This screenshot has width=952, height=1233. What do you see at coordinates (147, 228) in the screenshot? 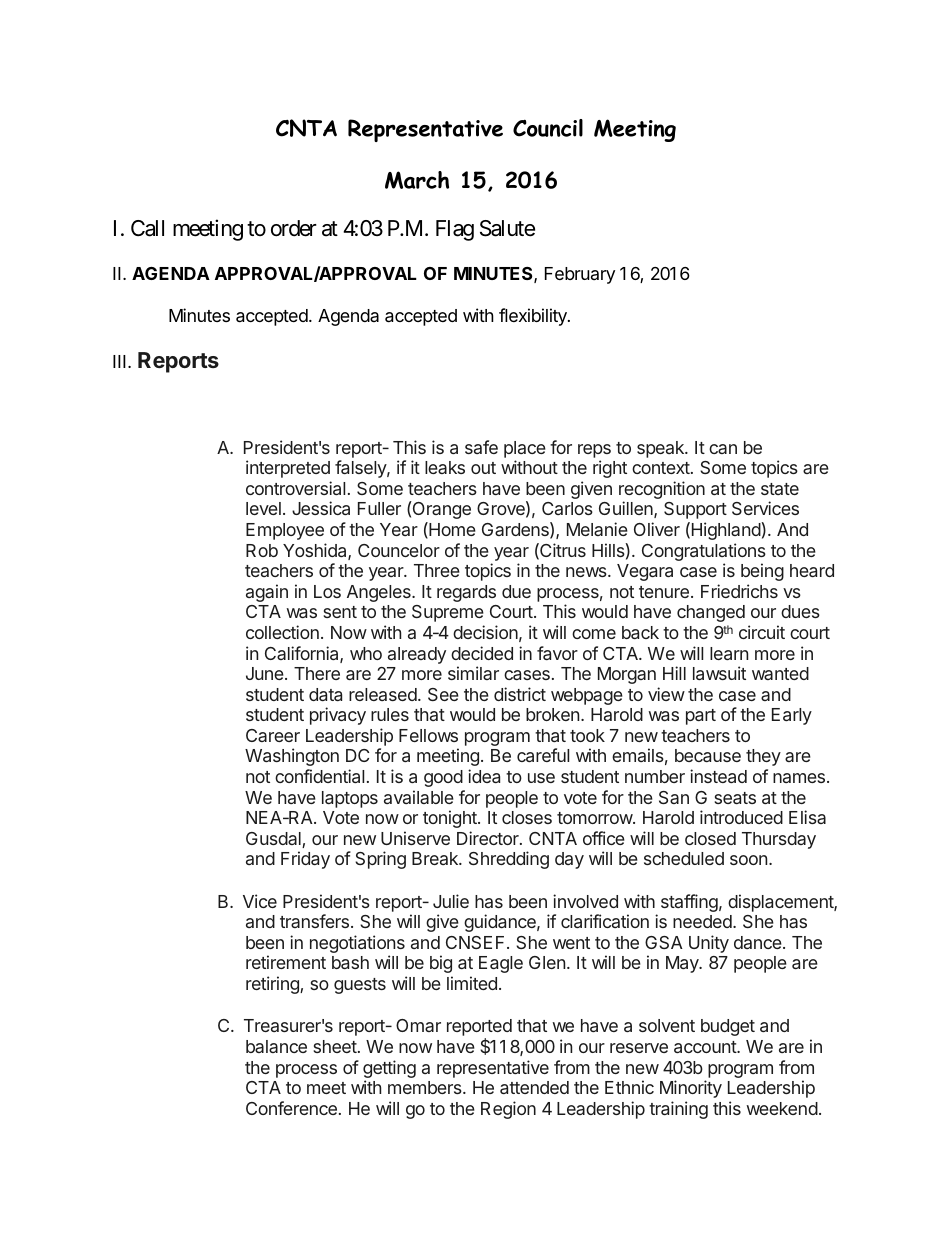
I see `Call` at bounding box center [147, 228].
